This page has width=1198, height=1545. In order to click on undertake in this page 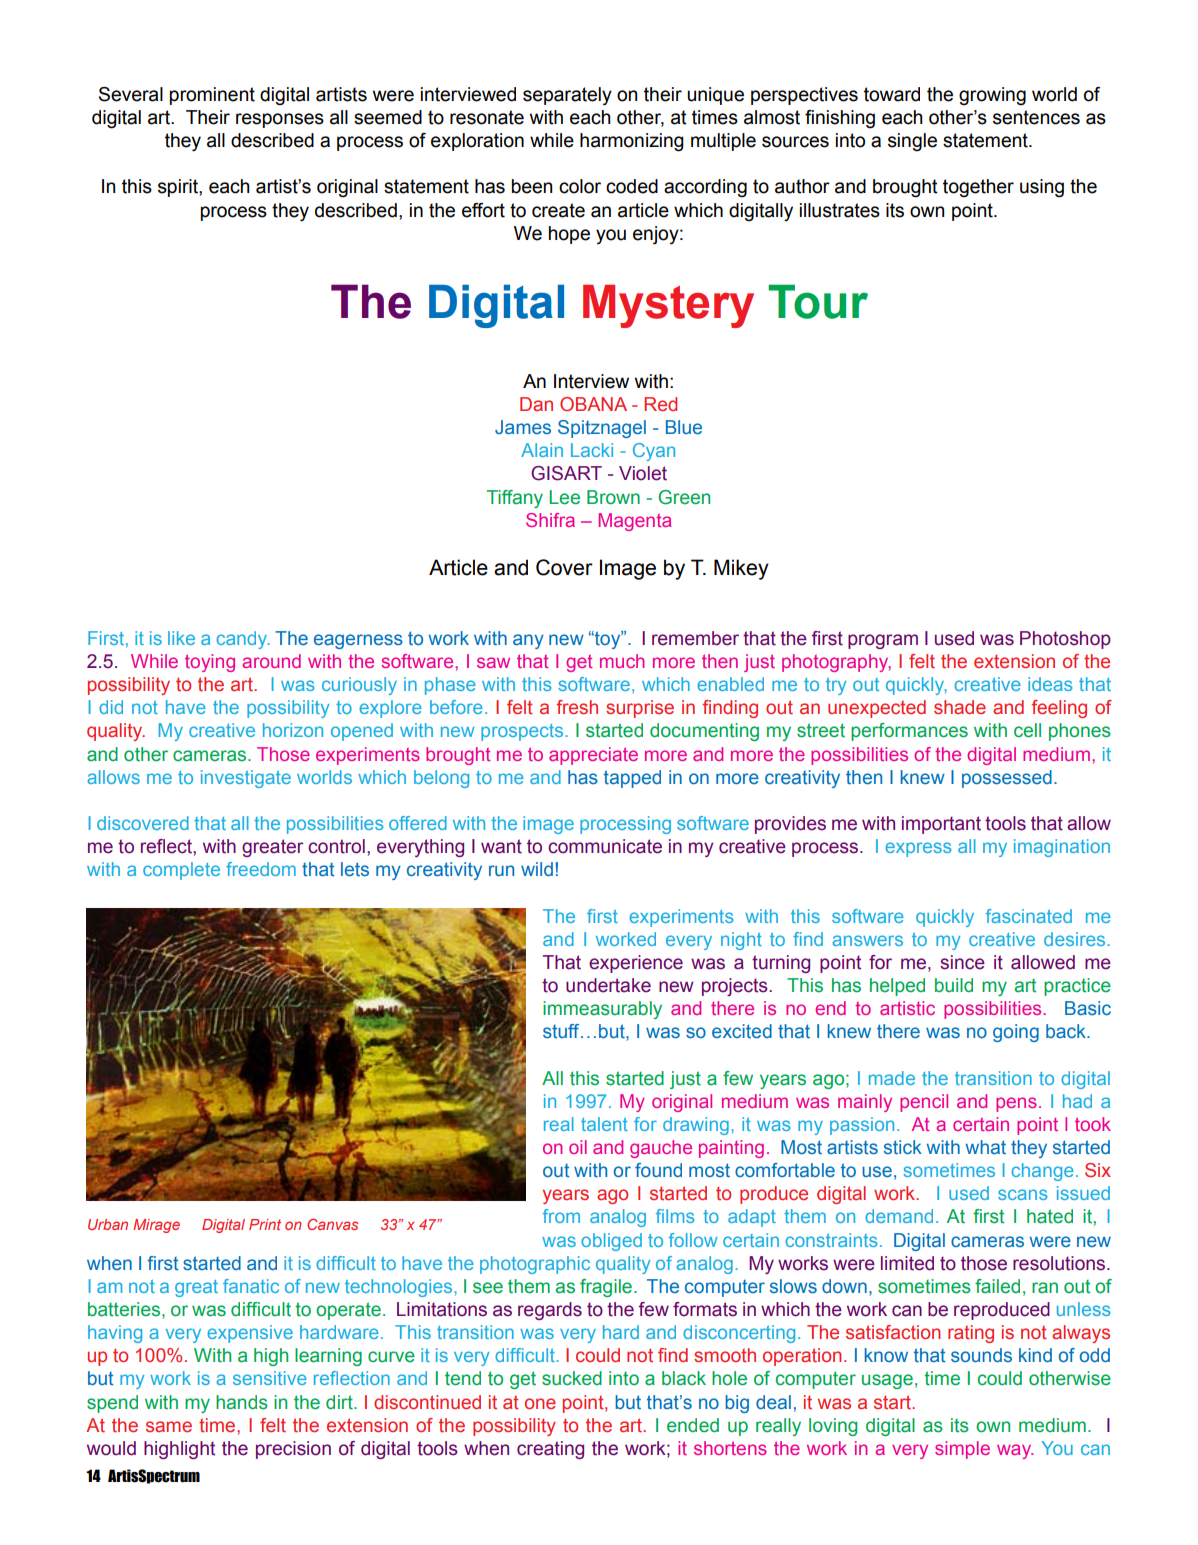, I will do `click(608, 985)`.
